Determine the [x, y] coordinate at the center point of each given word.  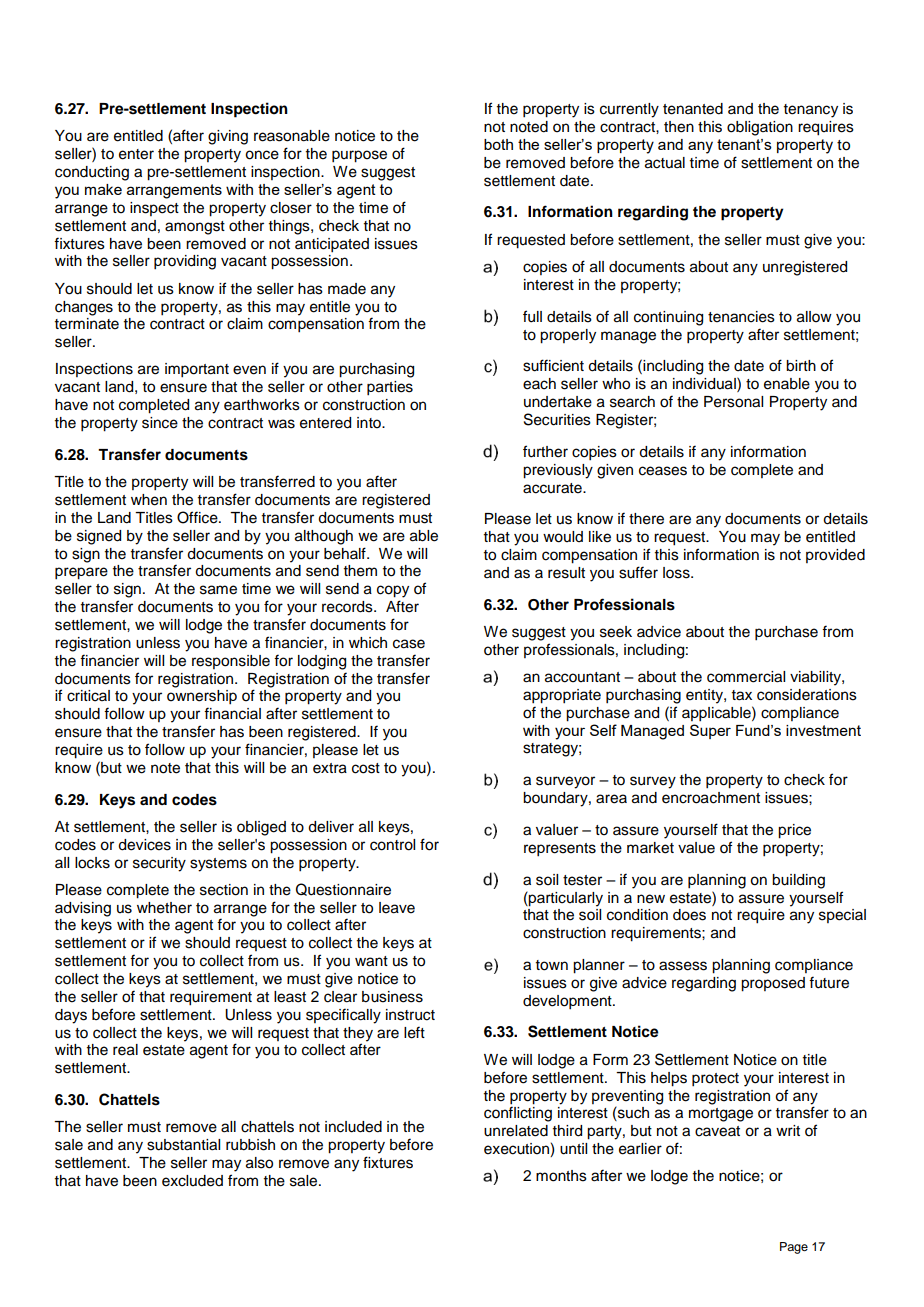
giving [228, 137]
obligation [760, 128]
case [409, 644]
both [498, 144]
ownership [202, 697]
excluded [192, 1181]
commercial [746, 677]
